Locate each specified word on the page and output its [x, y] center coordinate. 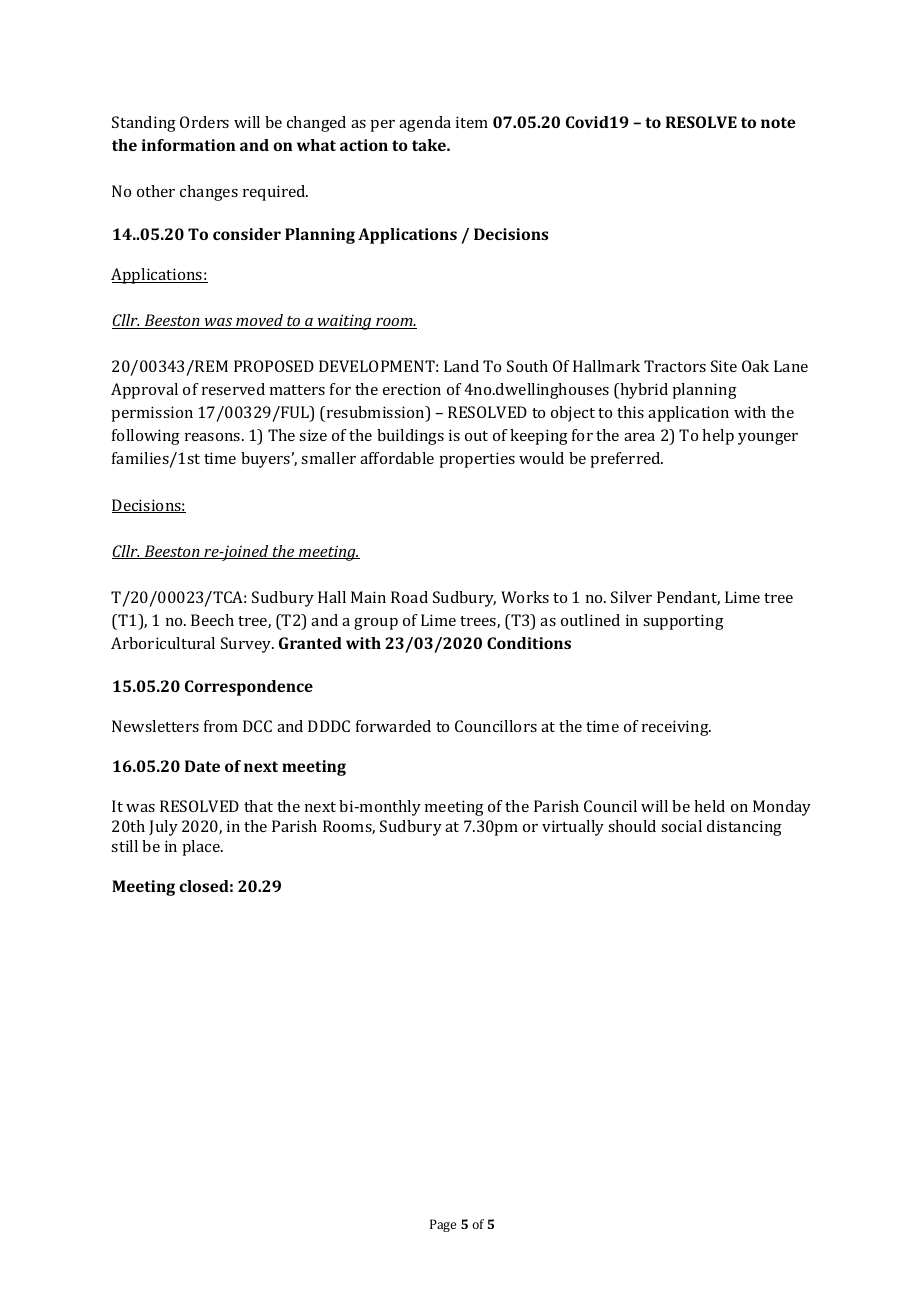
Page [443, 1225]
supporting [683, 622]
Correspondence [249, 688]
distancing [744, 828]
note [778, 122]
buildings [410, 437]
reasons [214, 437]
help [718, 437]
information [188, 145]
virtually [573, 828]
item [472, 122]
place [202, 848]
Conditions [529, 643]
